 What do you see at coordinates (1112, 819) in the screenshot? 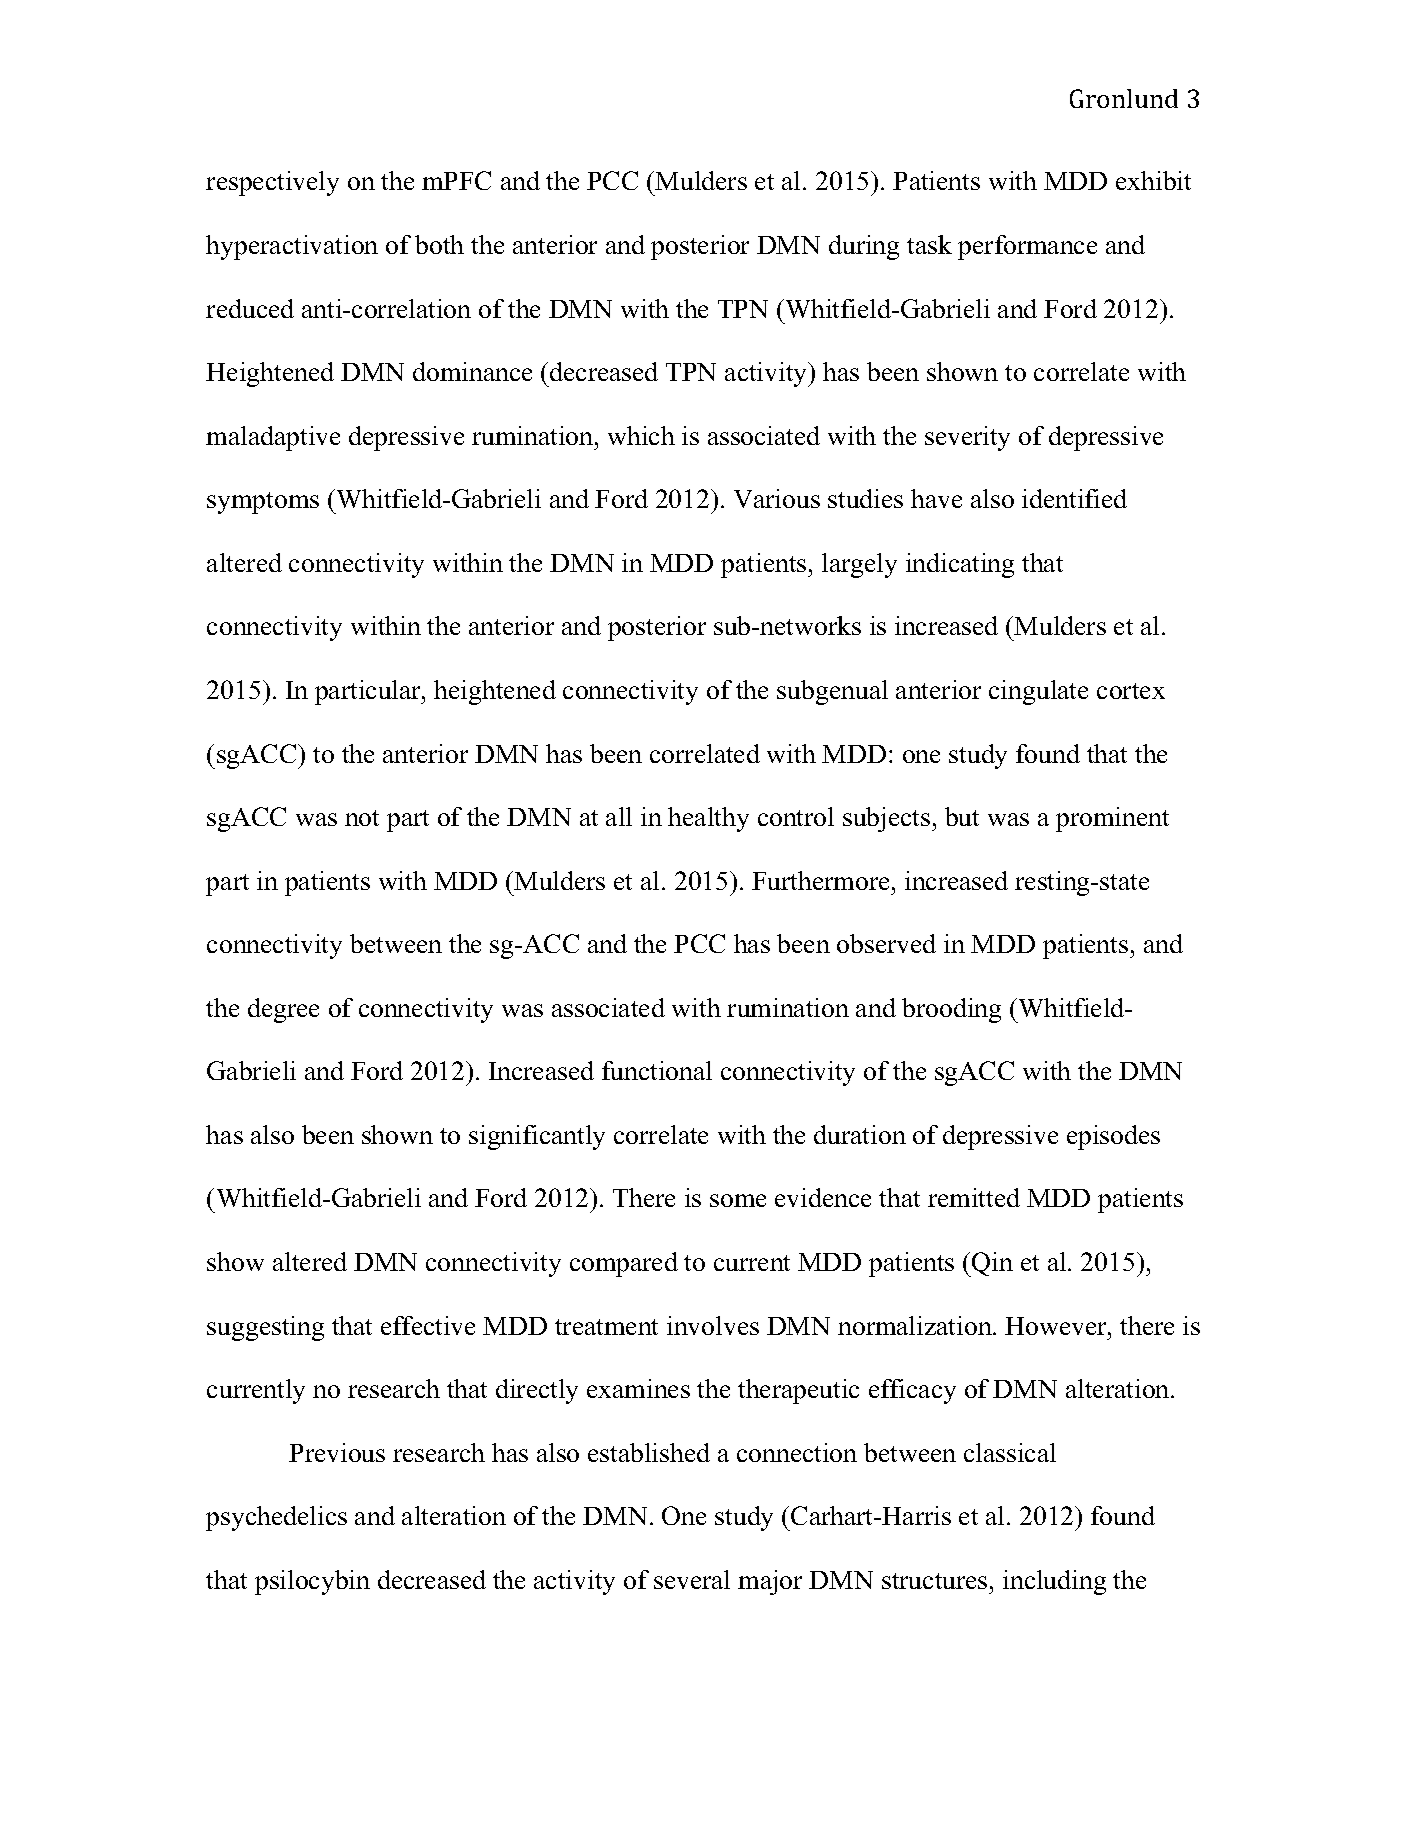
I see `prominent` at bounding box center [1112, 819].
